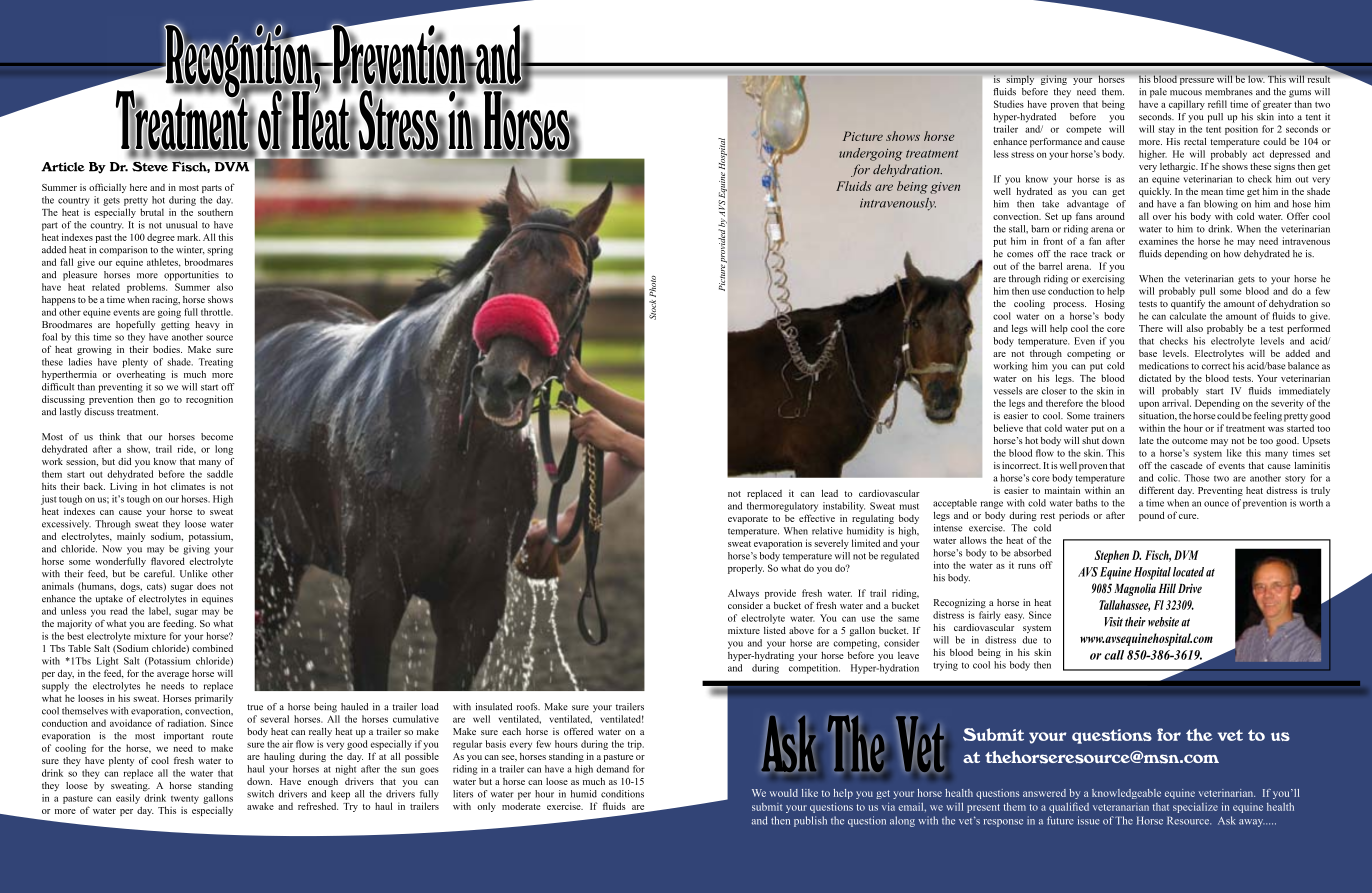 The height and width of the screenshot is (893, 1372). What do you see at coordinates (1188, 305) in the screenshot?
I see `quantify` at bounding box center [1188, 305].
